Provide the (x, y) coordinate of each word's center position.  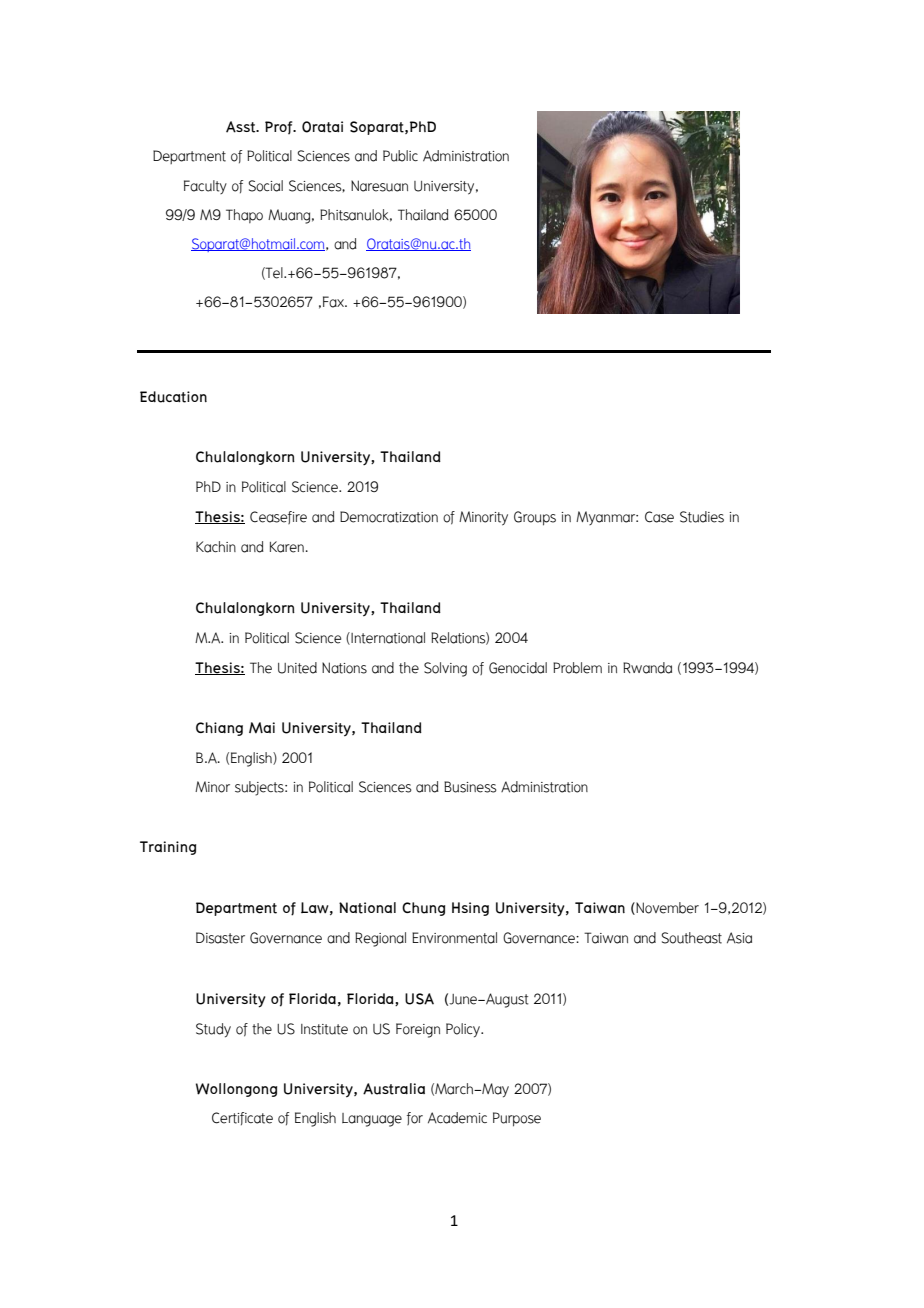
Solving (445, 669)
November (666, 908)
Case (659, 517)
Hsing (470, 909)
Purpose (517, 1119)
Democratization (389, 517)
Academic (457, 1118)
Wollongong (236, 1090)
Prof (280, 127)
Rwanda (647, 668)
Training (168, 848)
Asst (242, 127)
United (297, 668)
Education (173, 397)
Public (400, 156)
